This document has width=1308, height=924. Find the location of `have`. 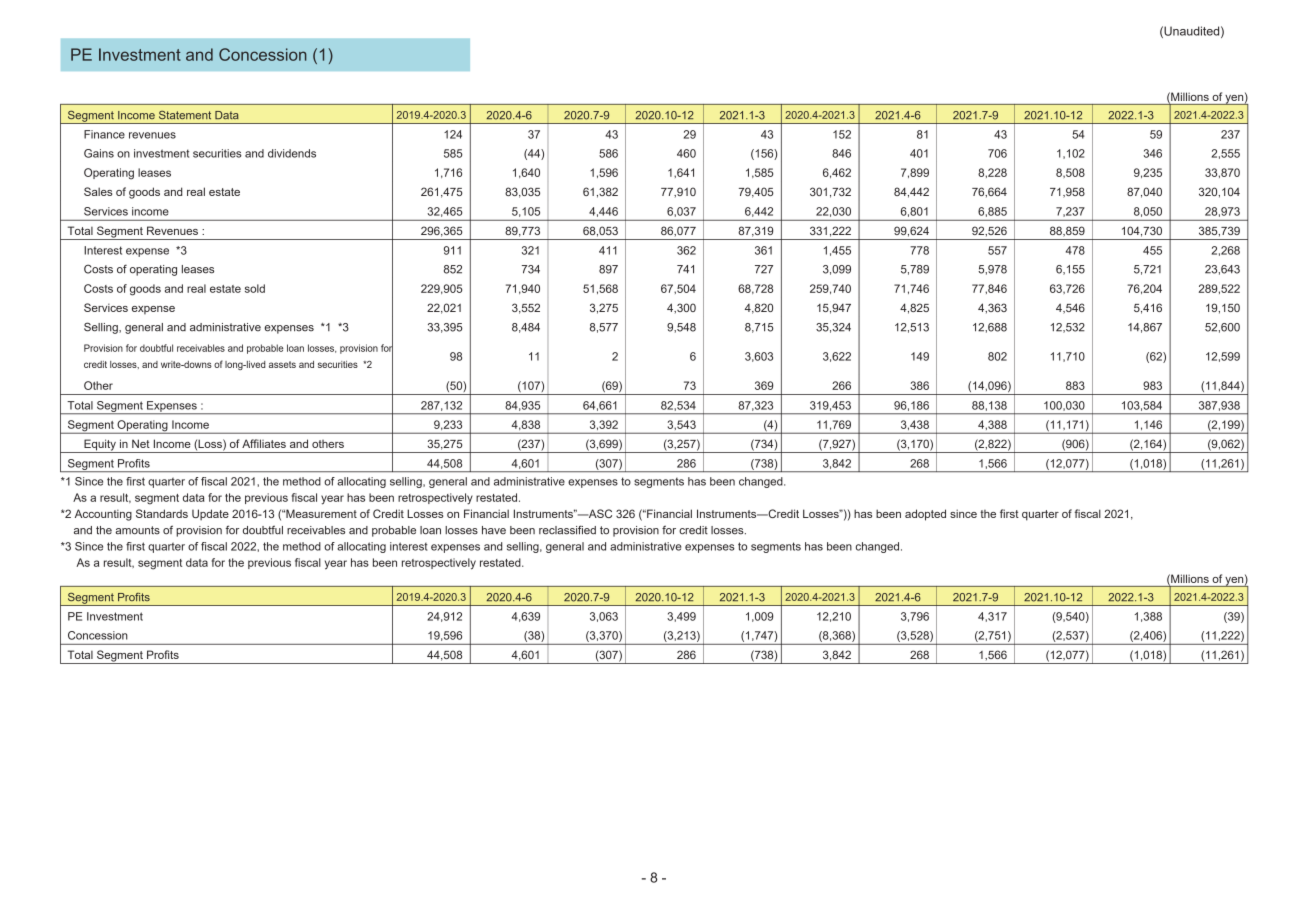

have is located at coordinates (494, 530).
